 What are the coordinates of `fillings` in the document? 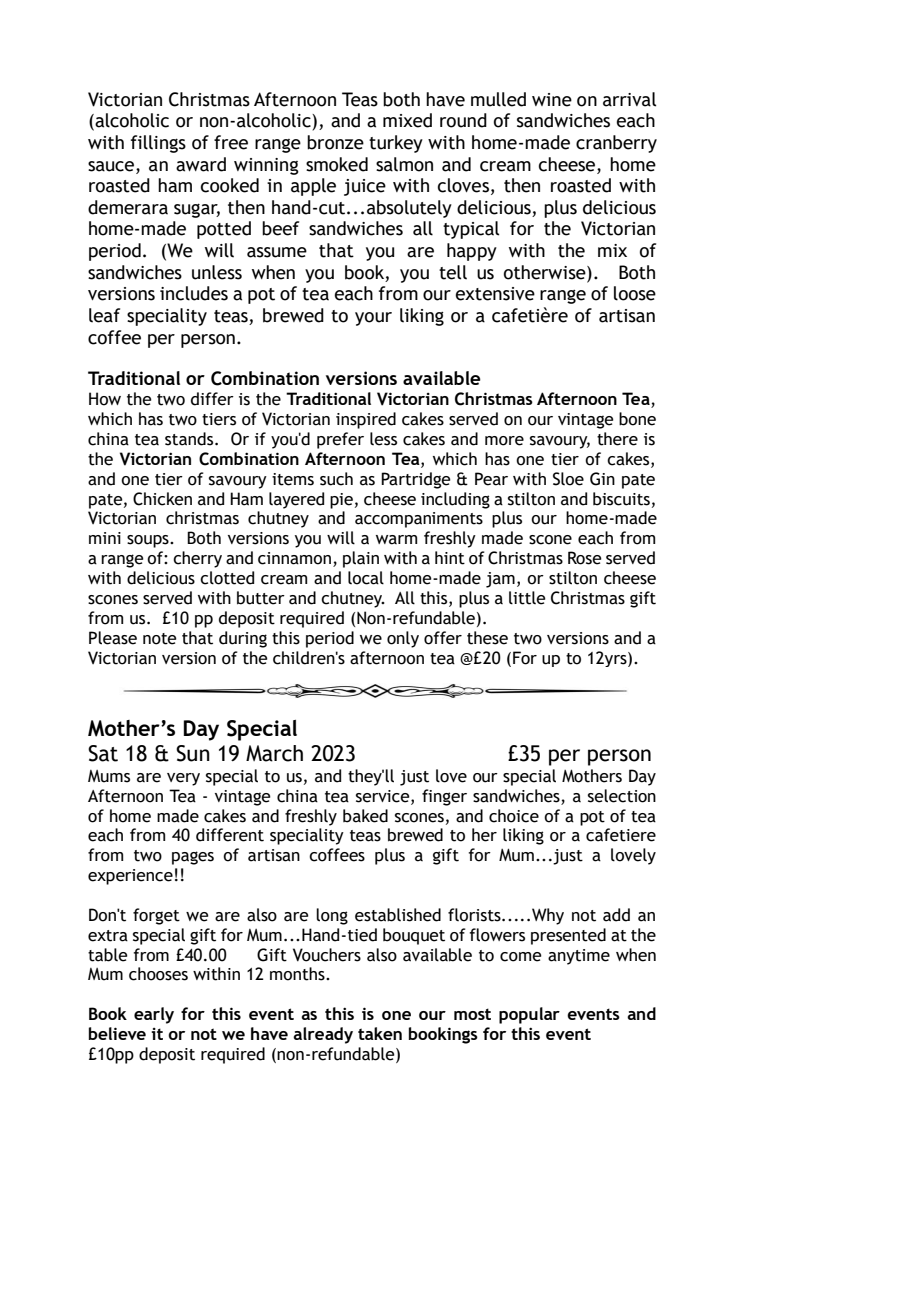 It's located at (158, 144).
